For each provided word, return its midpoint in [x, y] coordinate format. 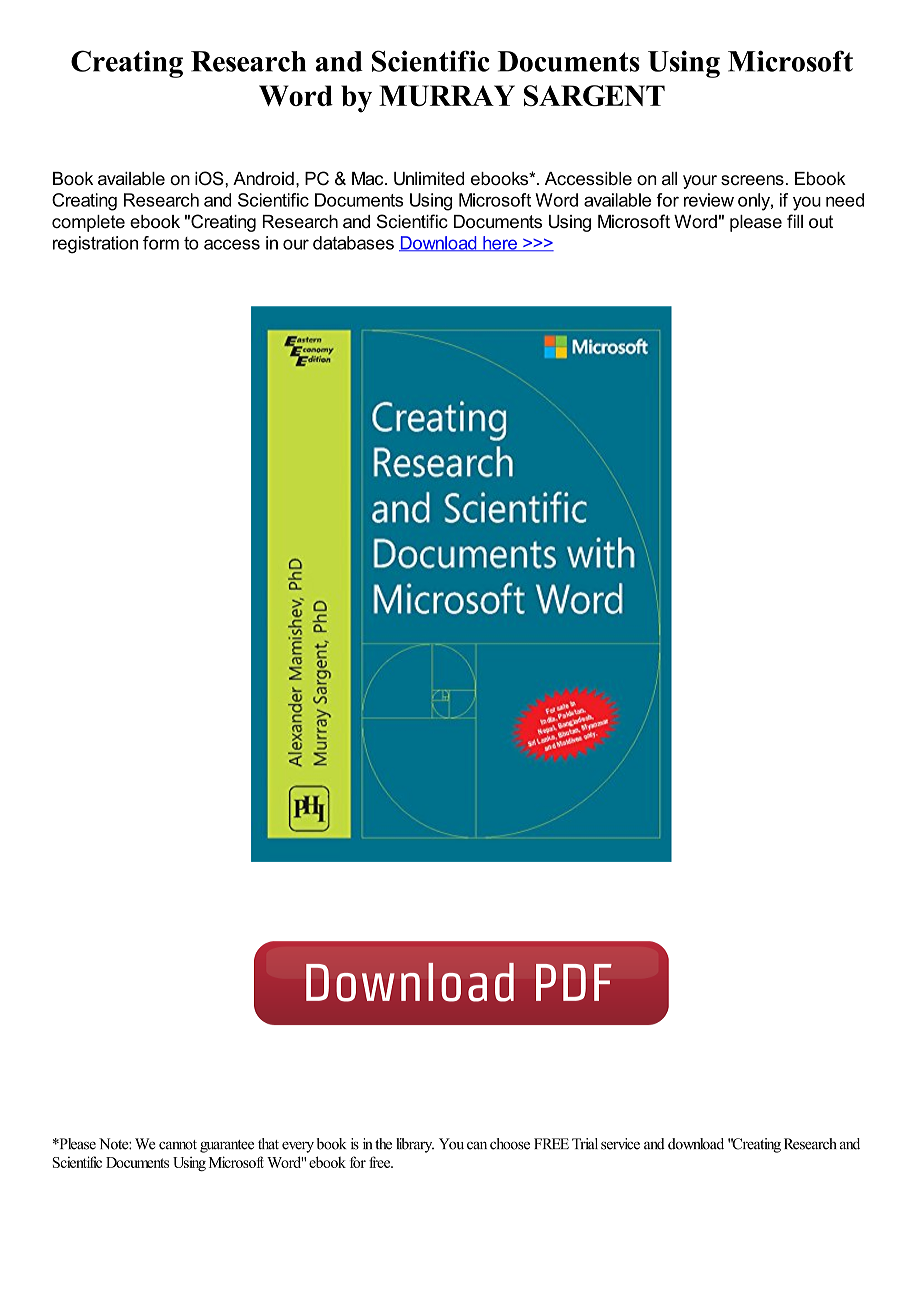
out [821, 222]
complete [88, 223]
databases [353, 243]
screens [752, 180]
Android [263, 178]
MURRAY [447, 96]
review [709, 200]
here [500, 243]
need [845, 200]
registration [95, 245]
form [161, 243]
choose [510, 1144]
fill [795, 221]
